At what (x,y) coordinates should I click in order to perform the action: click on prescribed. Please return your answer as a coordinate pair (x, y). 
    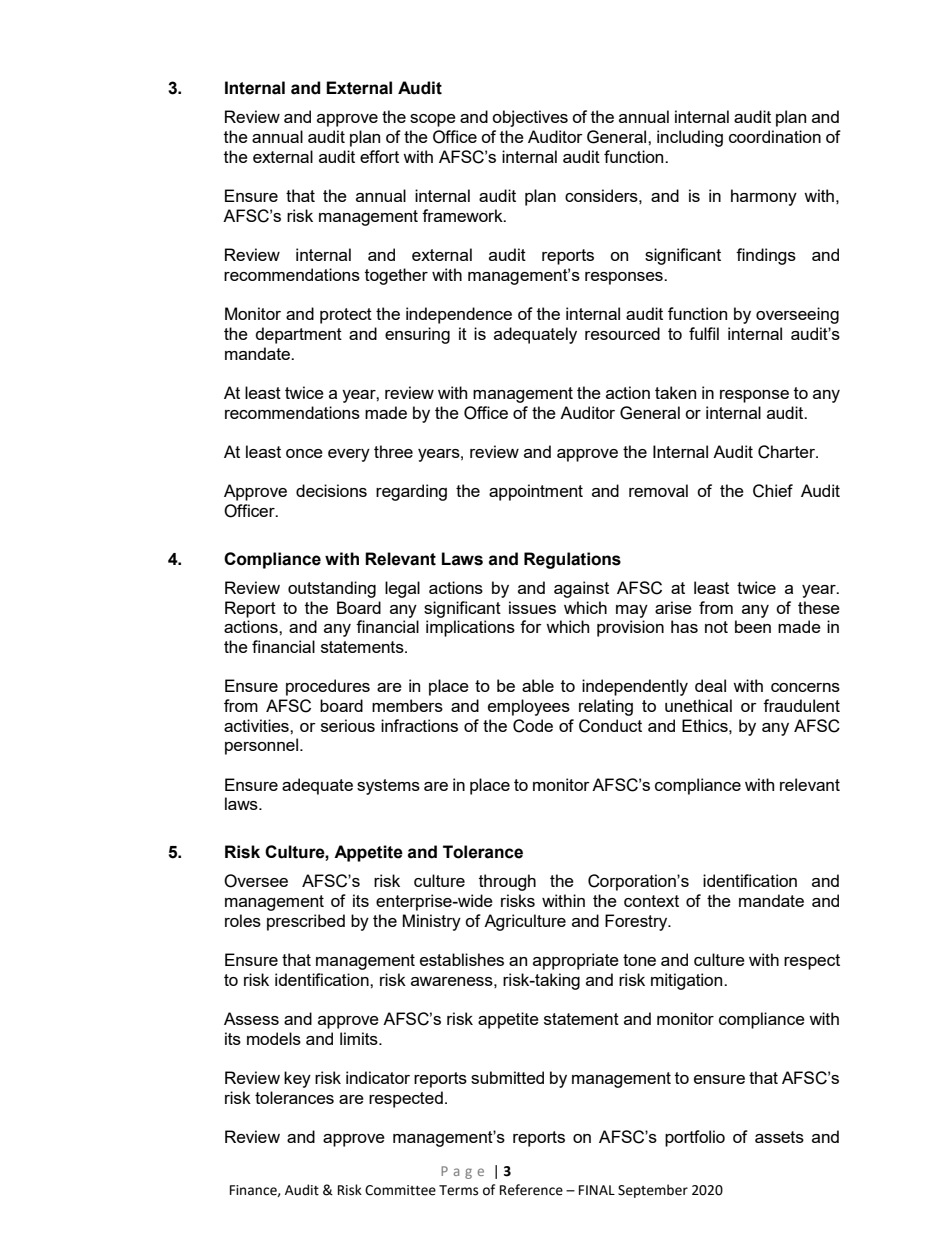
    Looking at the image, I should click on (306, 922).
